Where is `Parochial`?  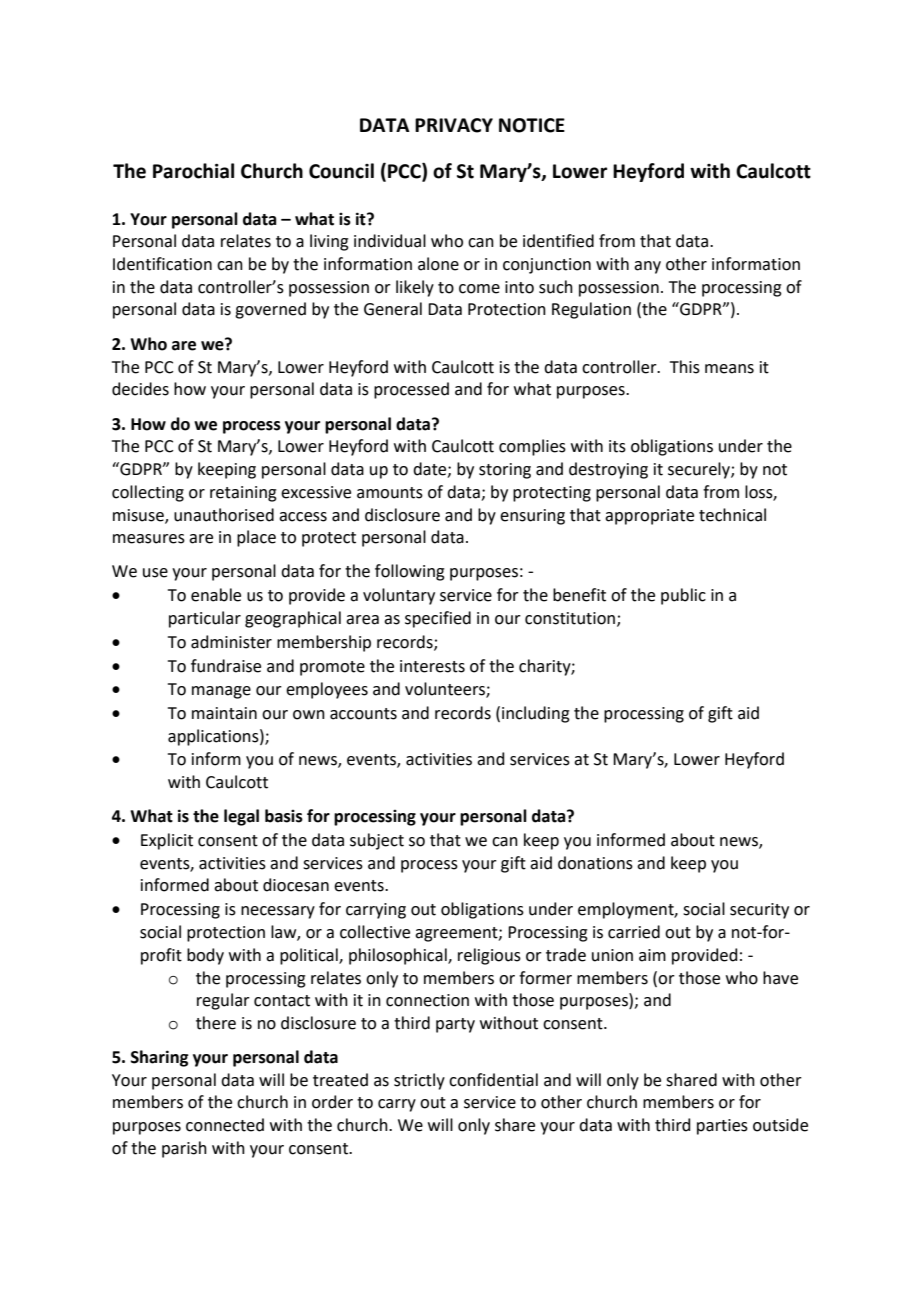 Parochial is located at coordinates (193, 171).
